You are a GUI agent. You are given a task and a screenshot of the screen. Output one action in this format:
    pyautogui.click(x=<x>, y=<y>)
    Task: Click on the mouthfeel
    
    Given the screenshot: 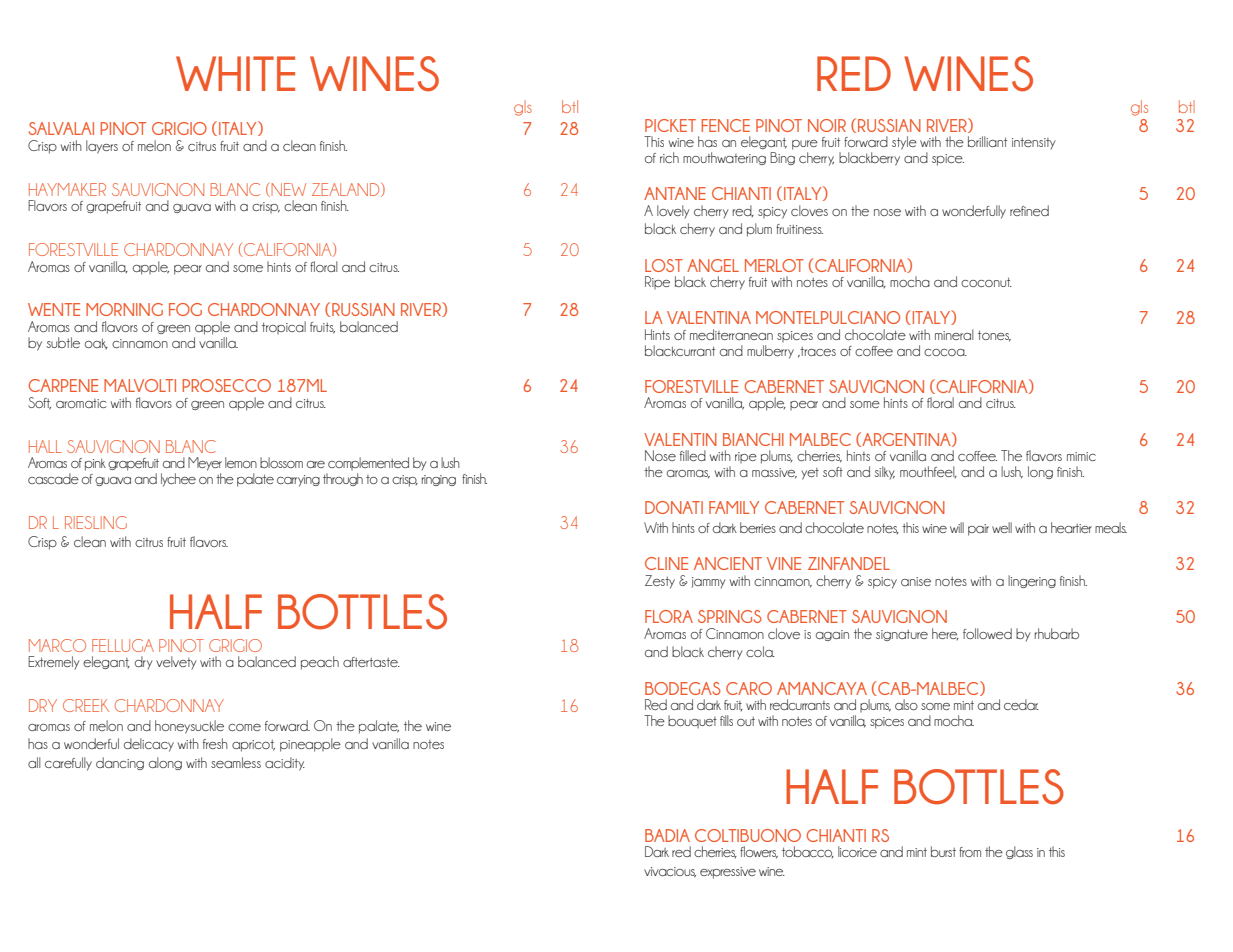 What is the action you would take?
    pyautogui.click(x=928, y=472)
